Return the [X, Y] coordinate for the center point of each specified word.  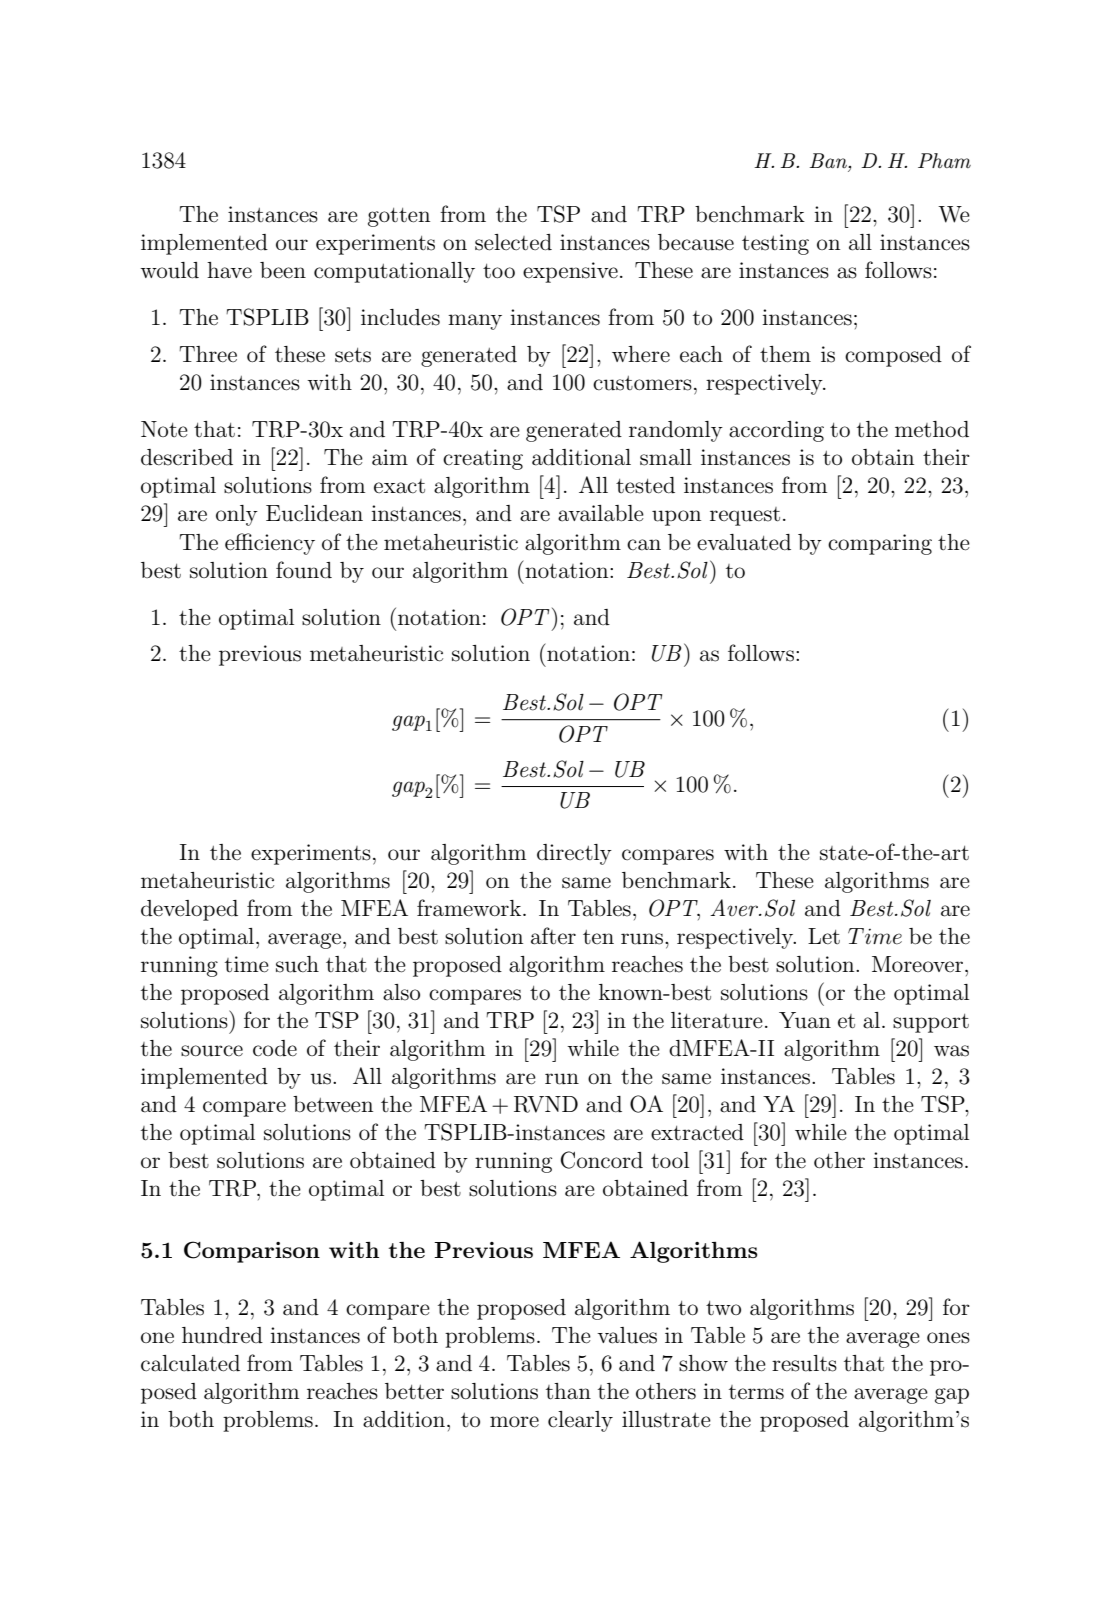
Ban [829, 160]
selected [513, 242]
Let [824, 936]
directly [574, 854]
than [568, 1391]
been [283, 270]
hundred [222, 1335]
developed [189, 910]
